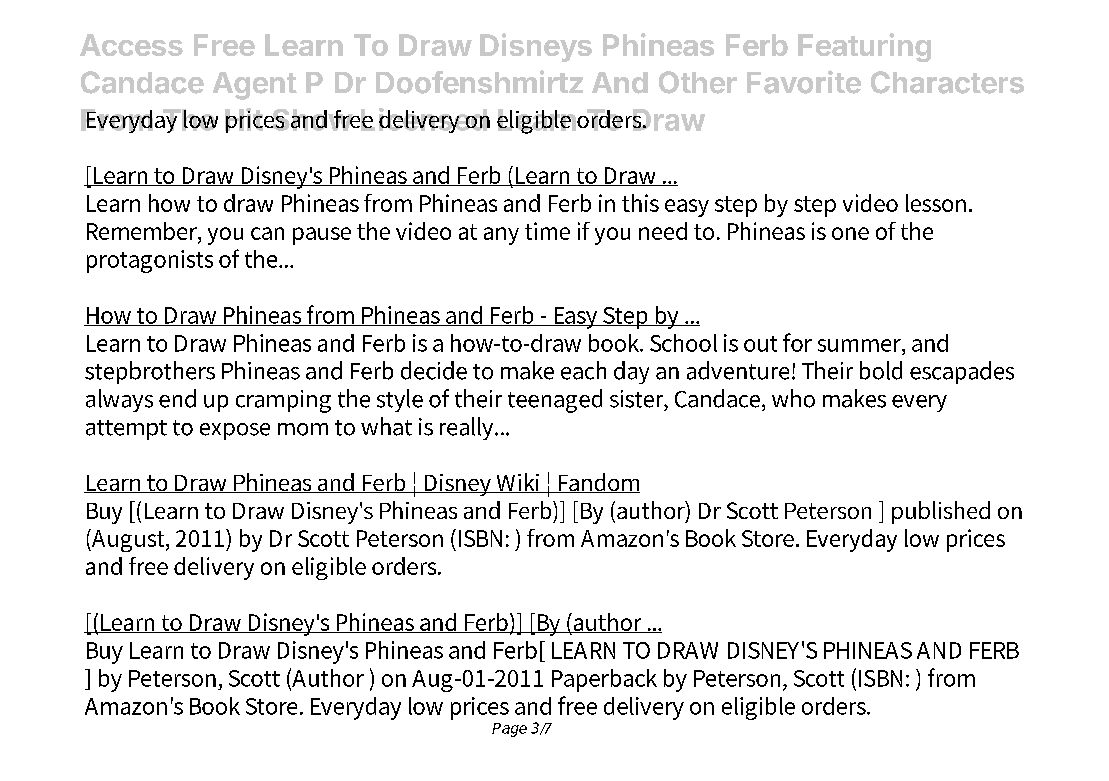  Describe the element at coordinates (509, 730) in the image. I see `Page` at that location.
